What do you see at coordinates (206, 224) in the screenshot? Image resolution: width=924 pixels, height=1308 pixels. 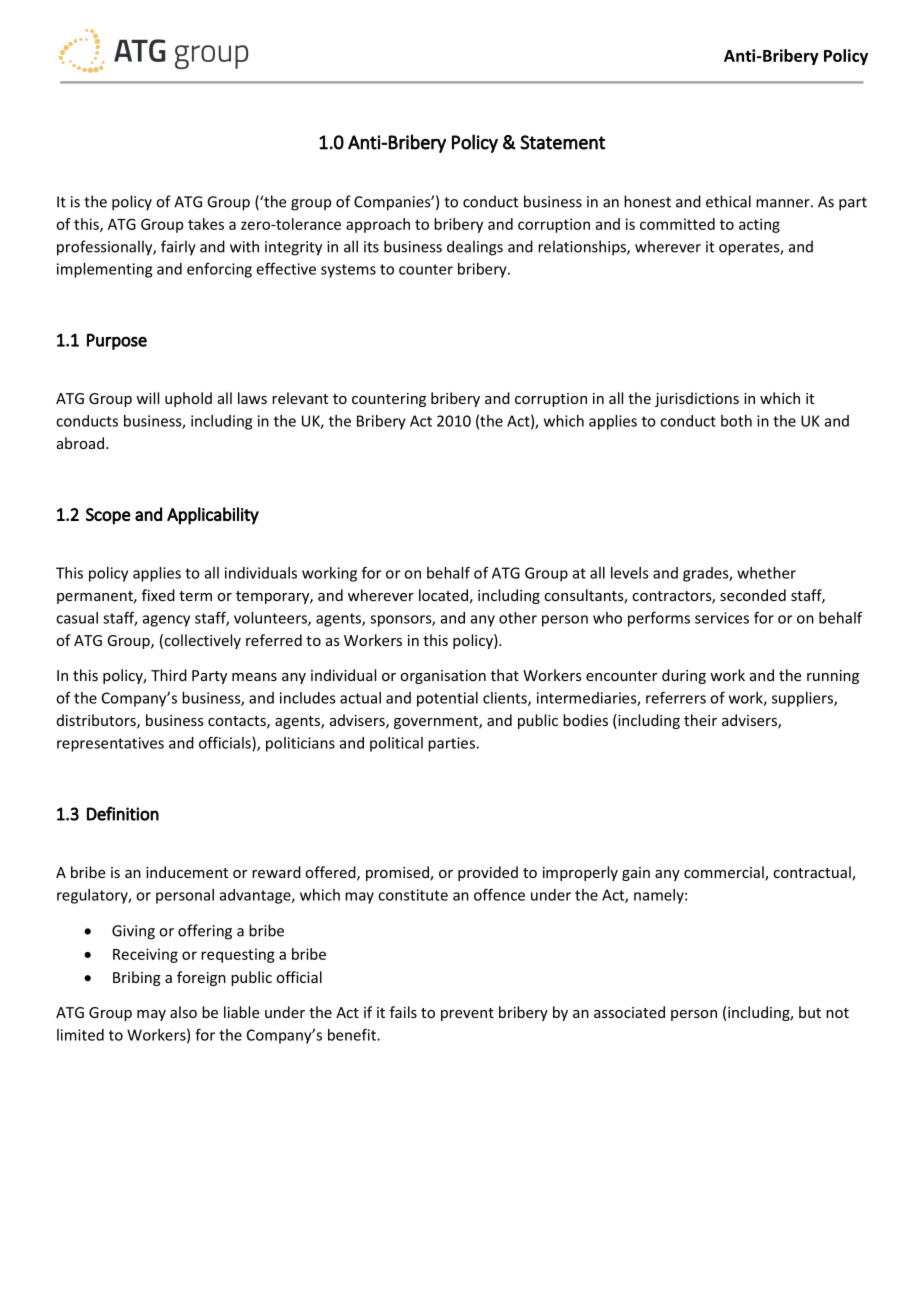 I see `takes` at bounding box center [206, 224].
